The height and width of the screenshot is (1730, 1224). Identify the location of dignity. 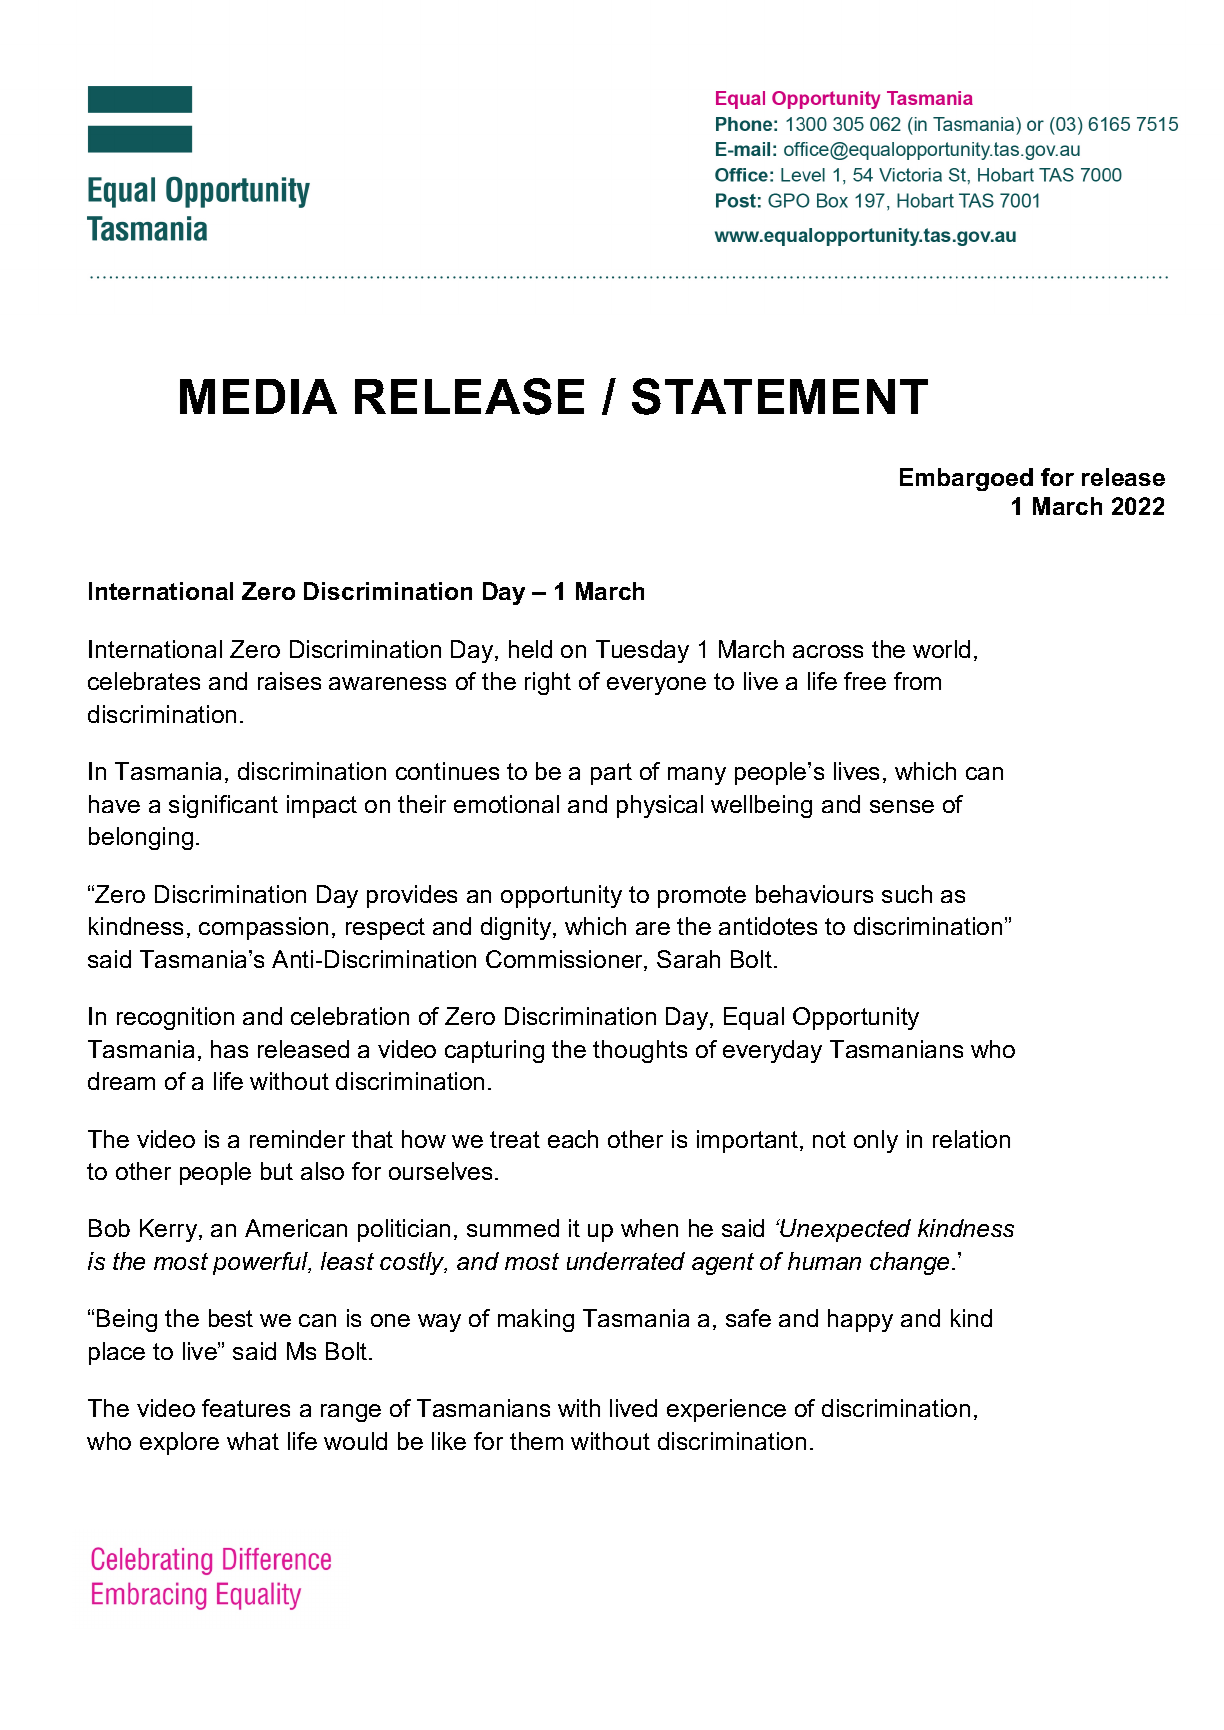
(517, 928).
